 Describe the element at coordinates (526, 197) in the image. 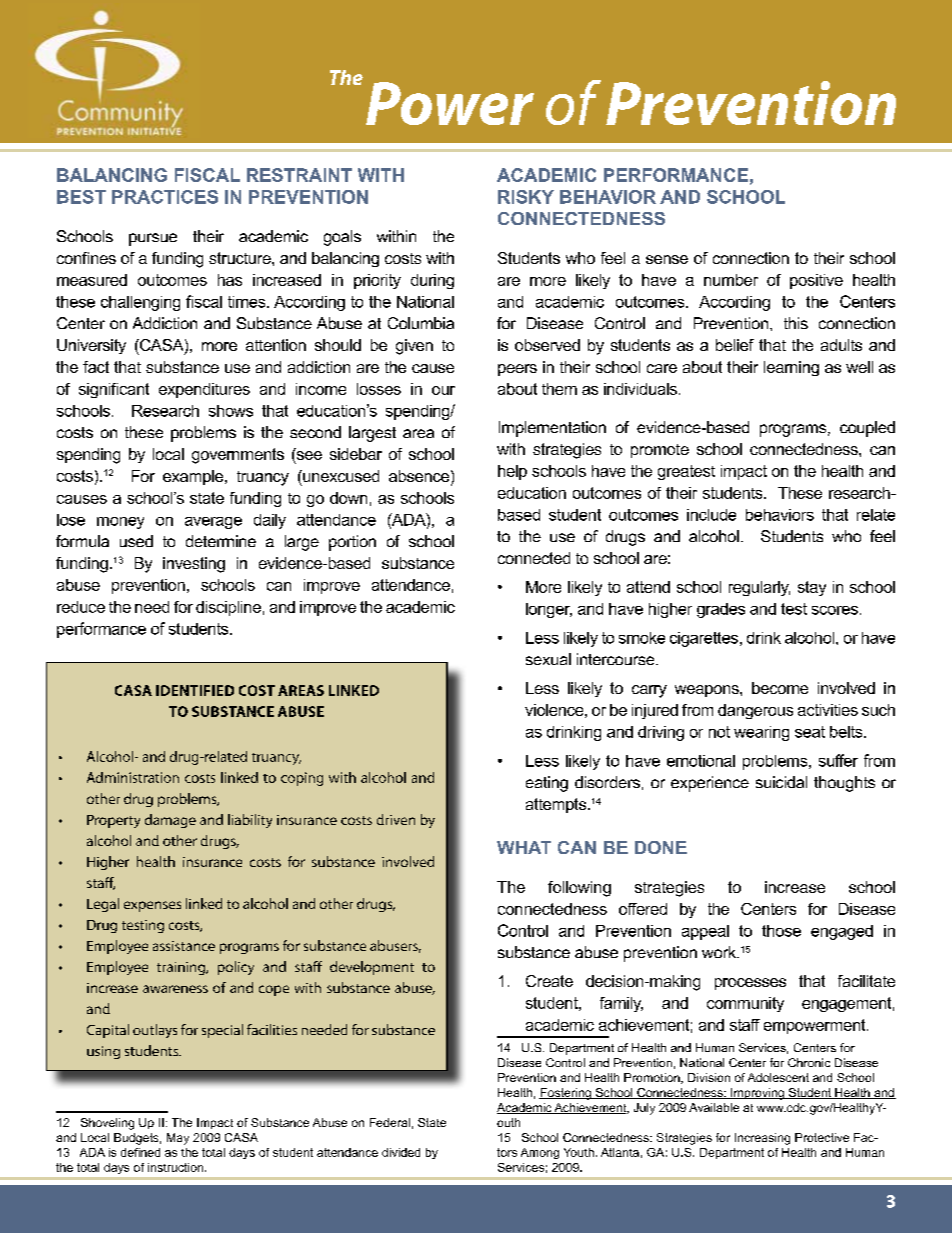

I see `Risky` at that location.
